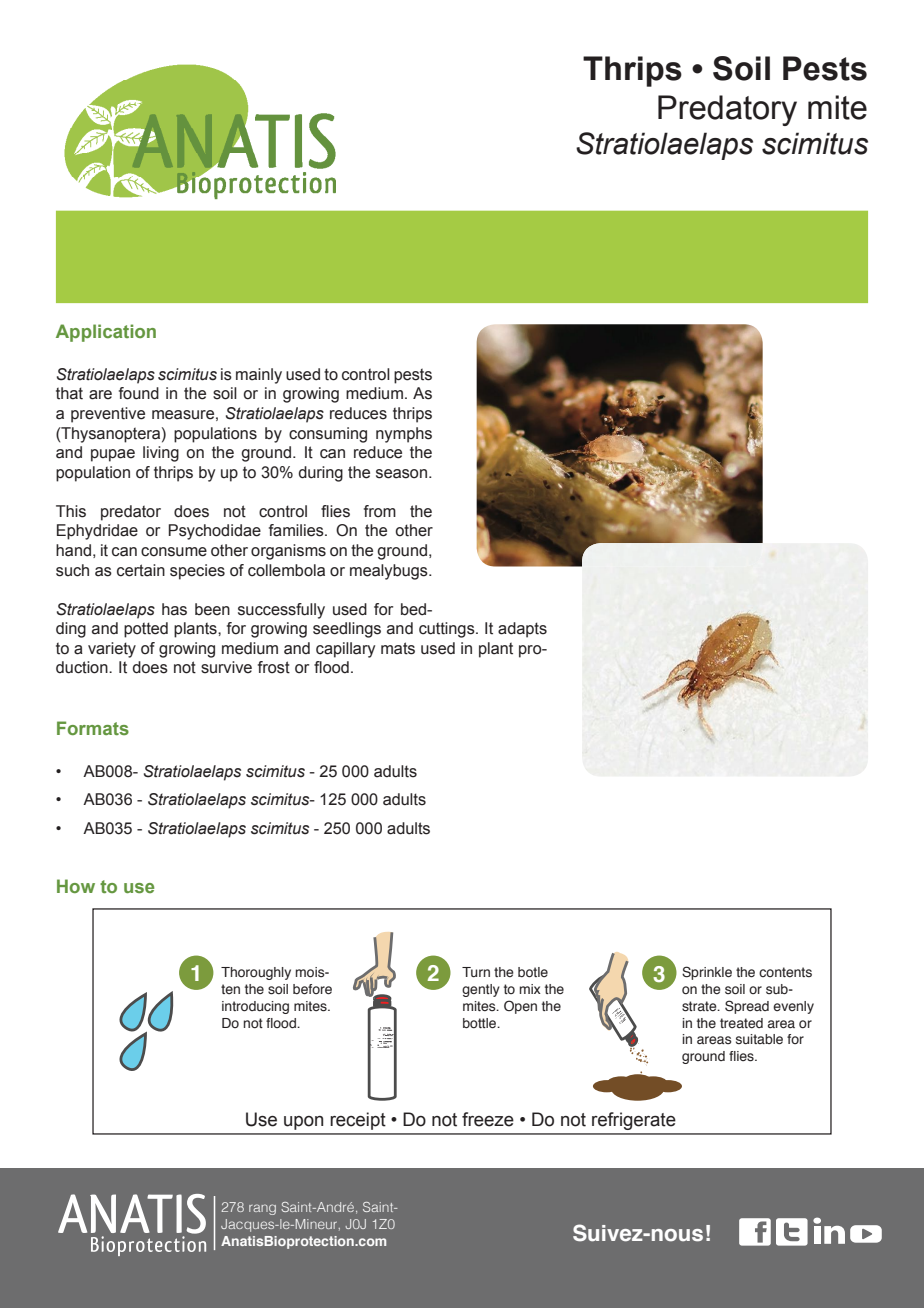  What do you see at coordinates (401, 474) in the page?
I see `season` at bounding box center [401, 474].
